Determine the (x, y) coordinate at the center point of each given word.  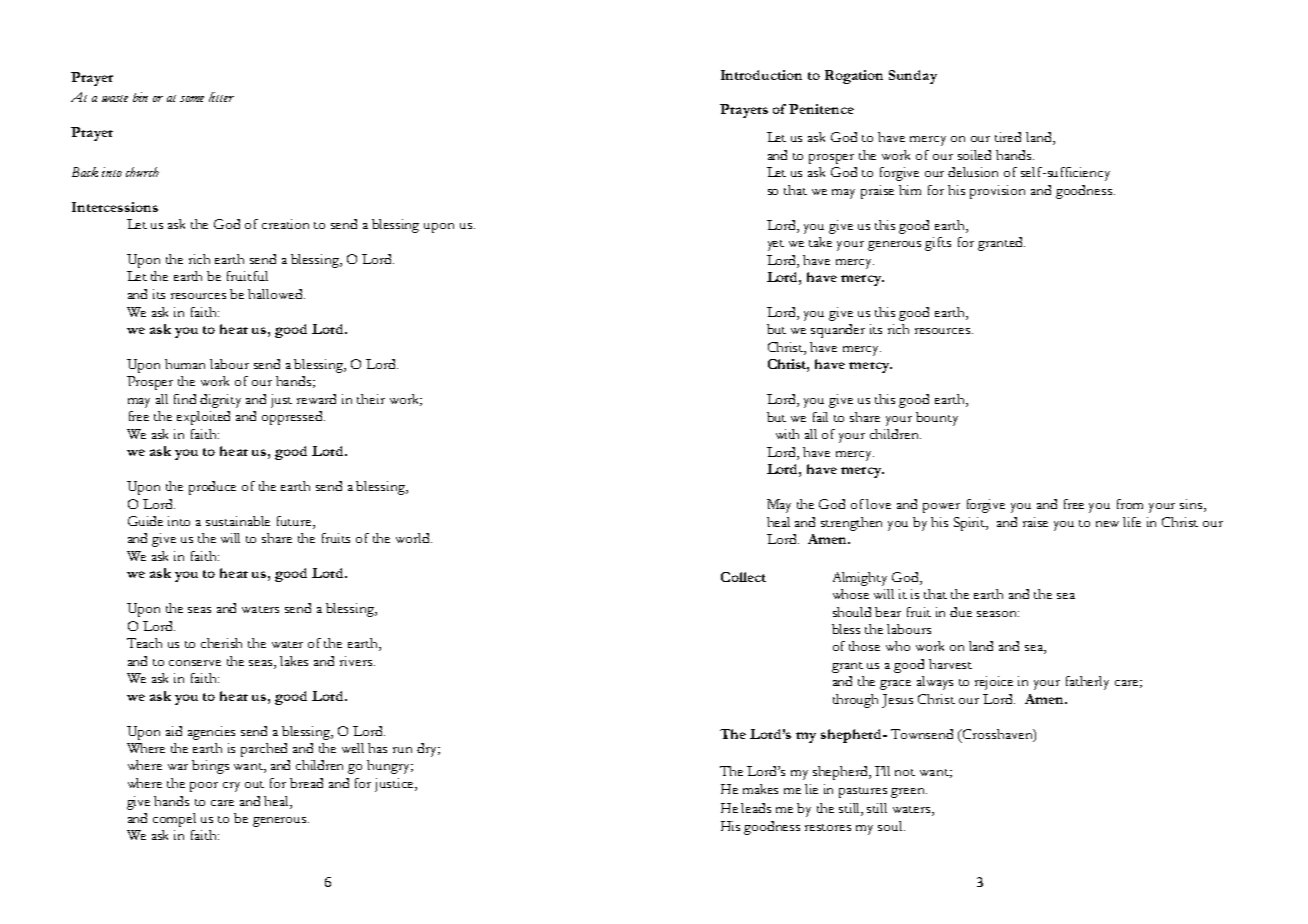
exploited (203, 418)
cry (231, 787)
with (787, 434)
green (909, 793)
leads (756, 808)
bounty (937, 419)
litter (221, 97)
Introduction (761, 75)
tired (1008, 137)
